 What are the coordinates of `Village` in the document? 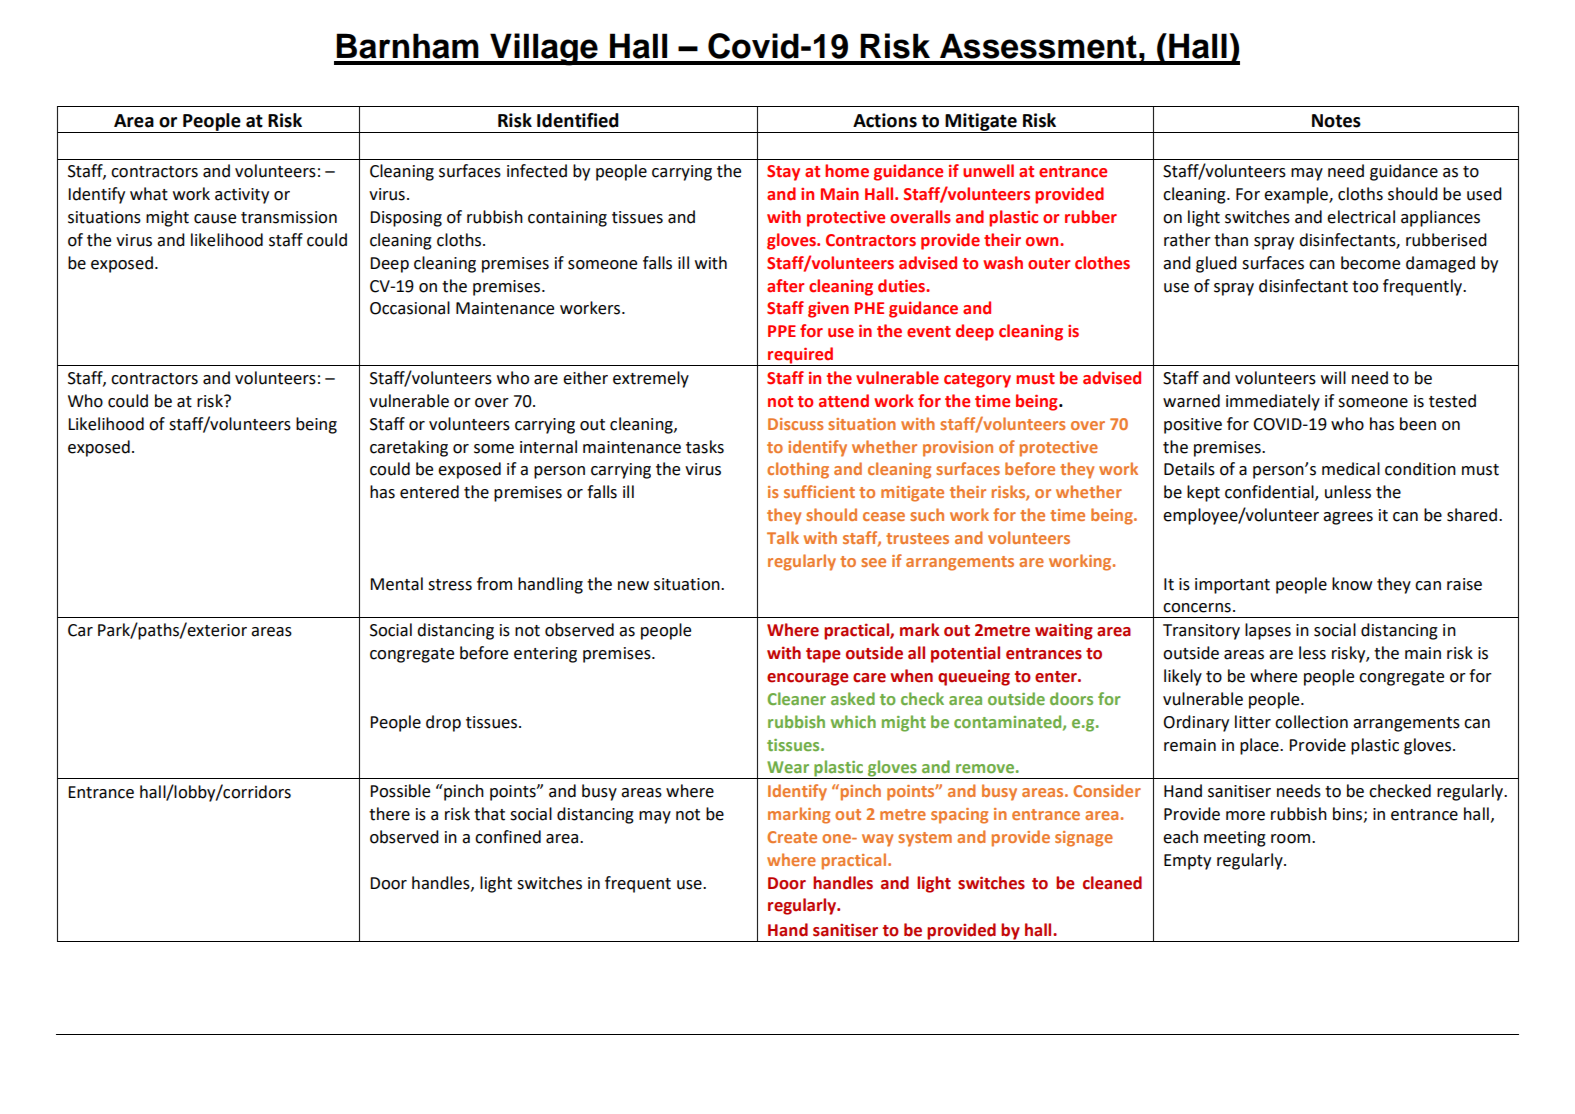 It's located at (544, 49).
